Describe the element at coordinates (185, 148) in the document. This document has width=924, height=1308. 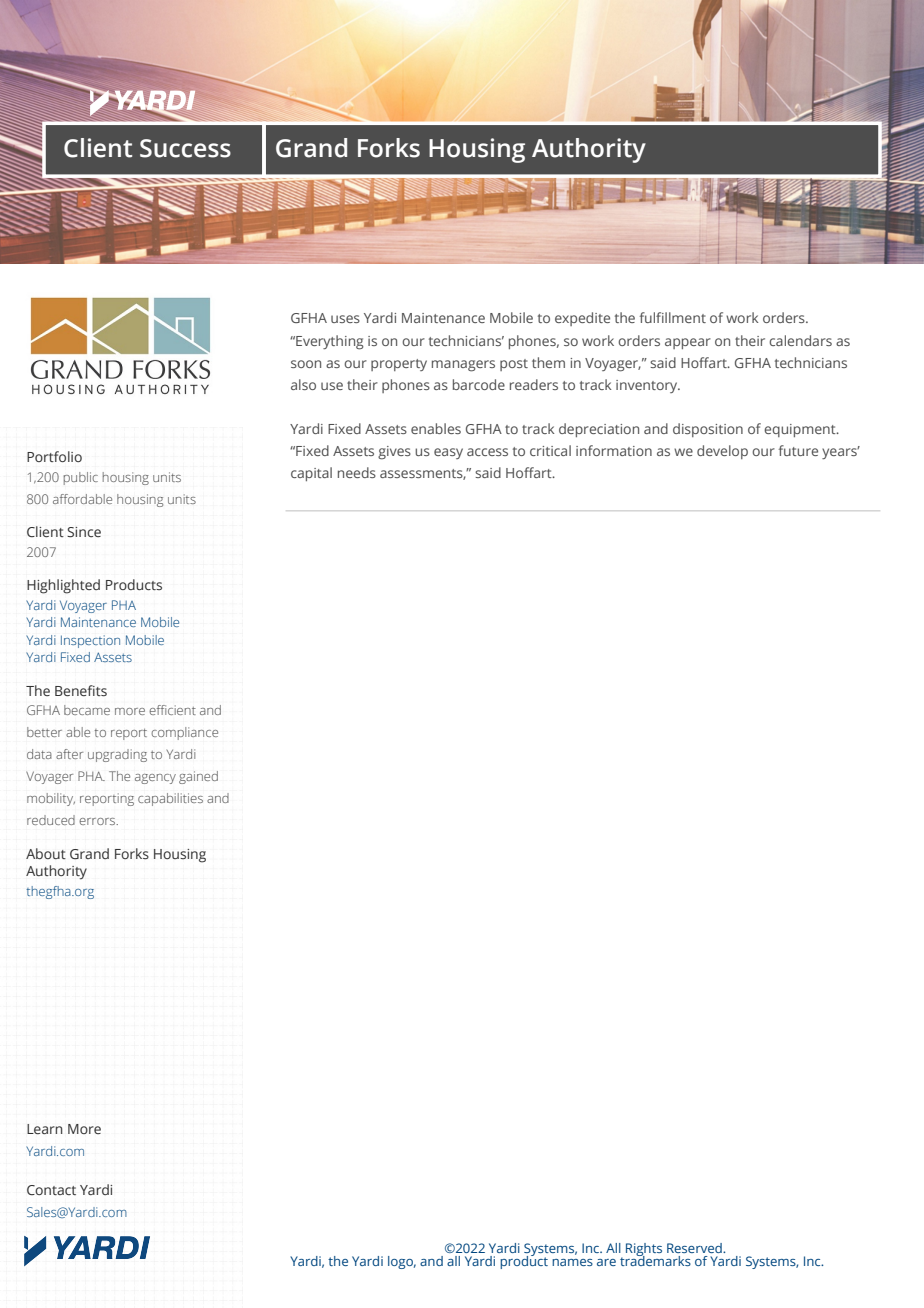
I see `Success` at that location.
